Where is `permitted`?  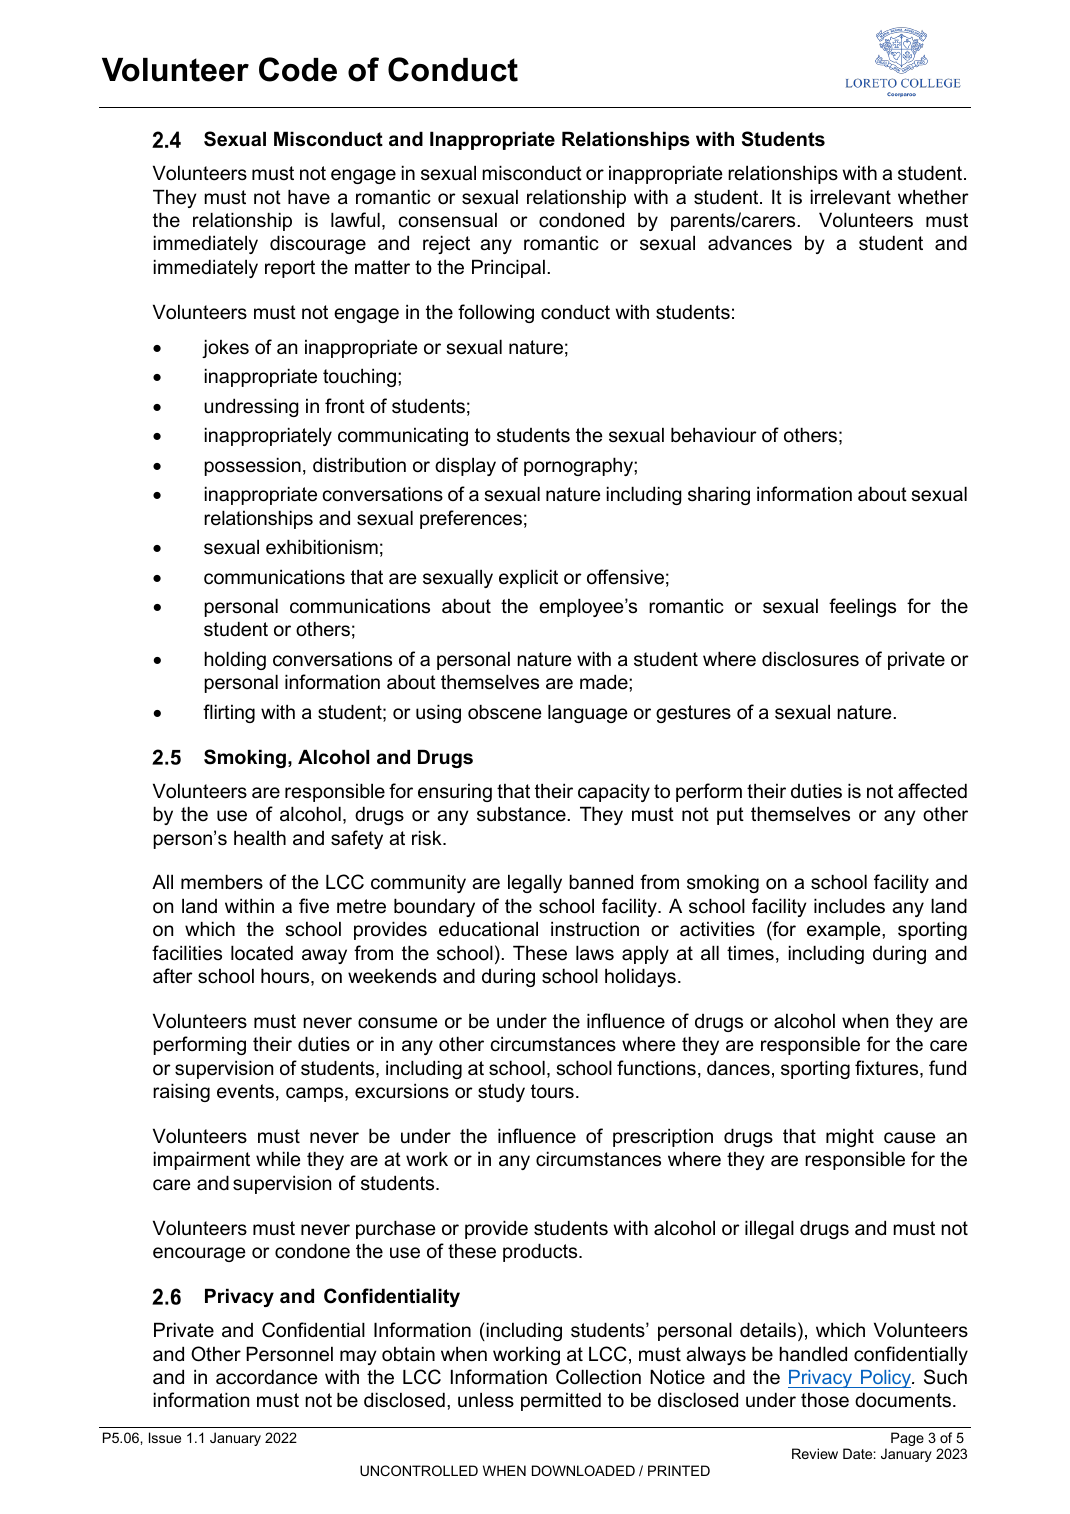 permitted is located at coordinates (561, 1401).
